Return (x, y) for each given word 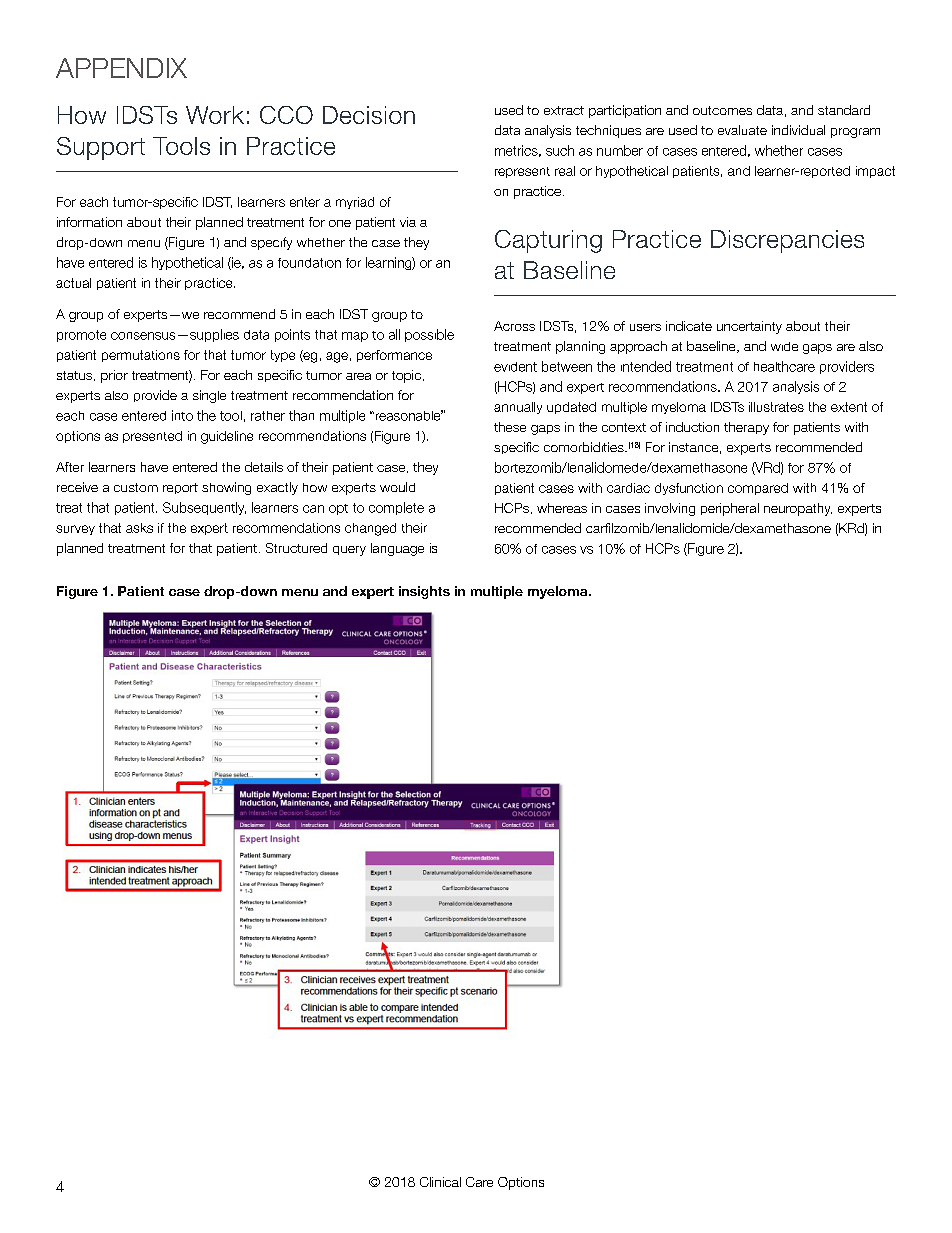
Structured (296, 548)
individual (798, 130)
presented (152, 437)
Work (215, 115)
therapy (746, 428)
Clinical (440, 1182)
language (397, 549)
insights (424, 592)
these (510, 427)
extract (564, 110)
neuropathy (798, 509)
